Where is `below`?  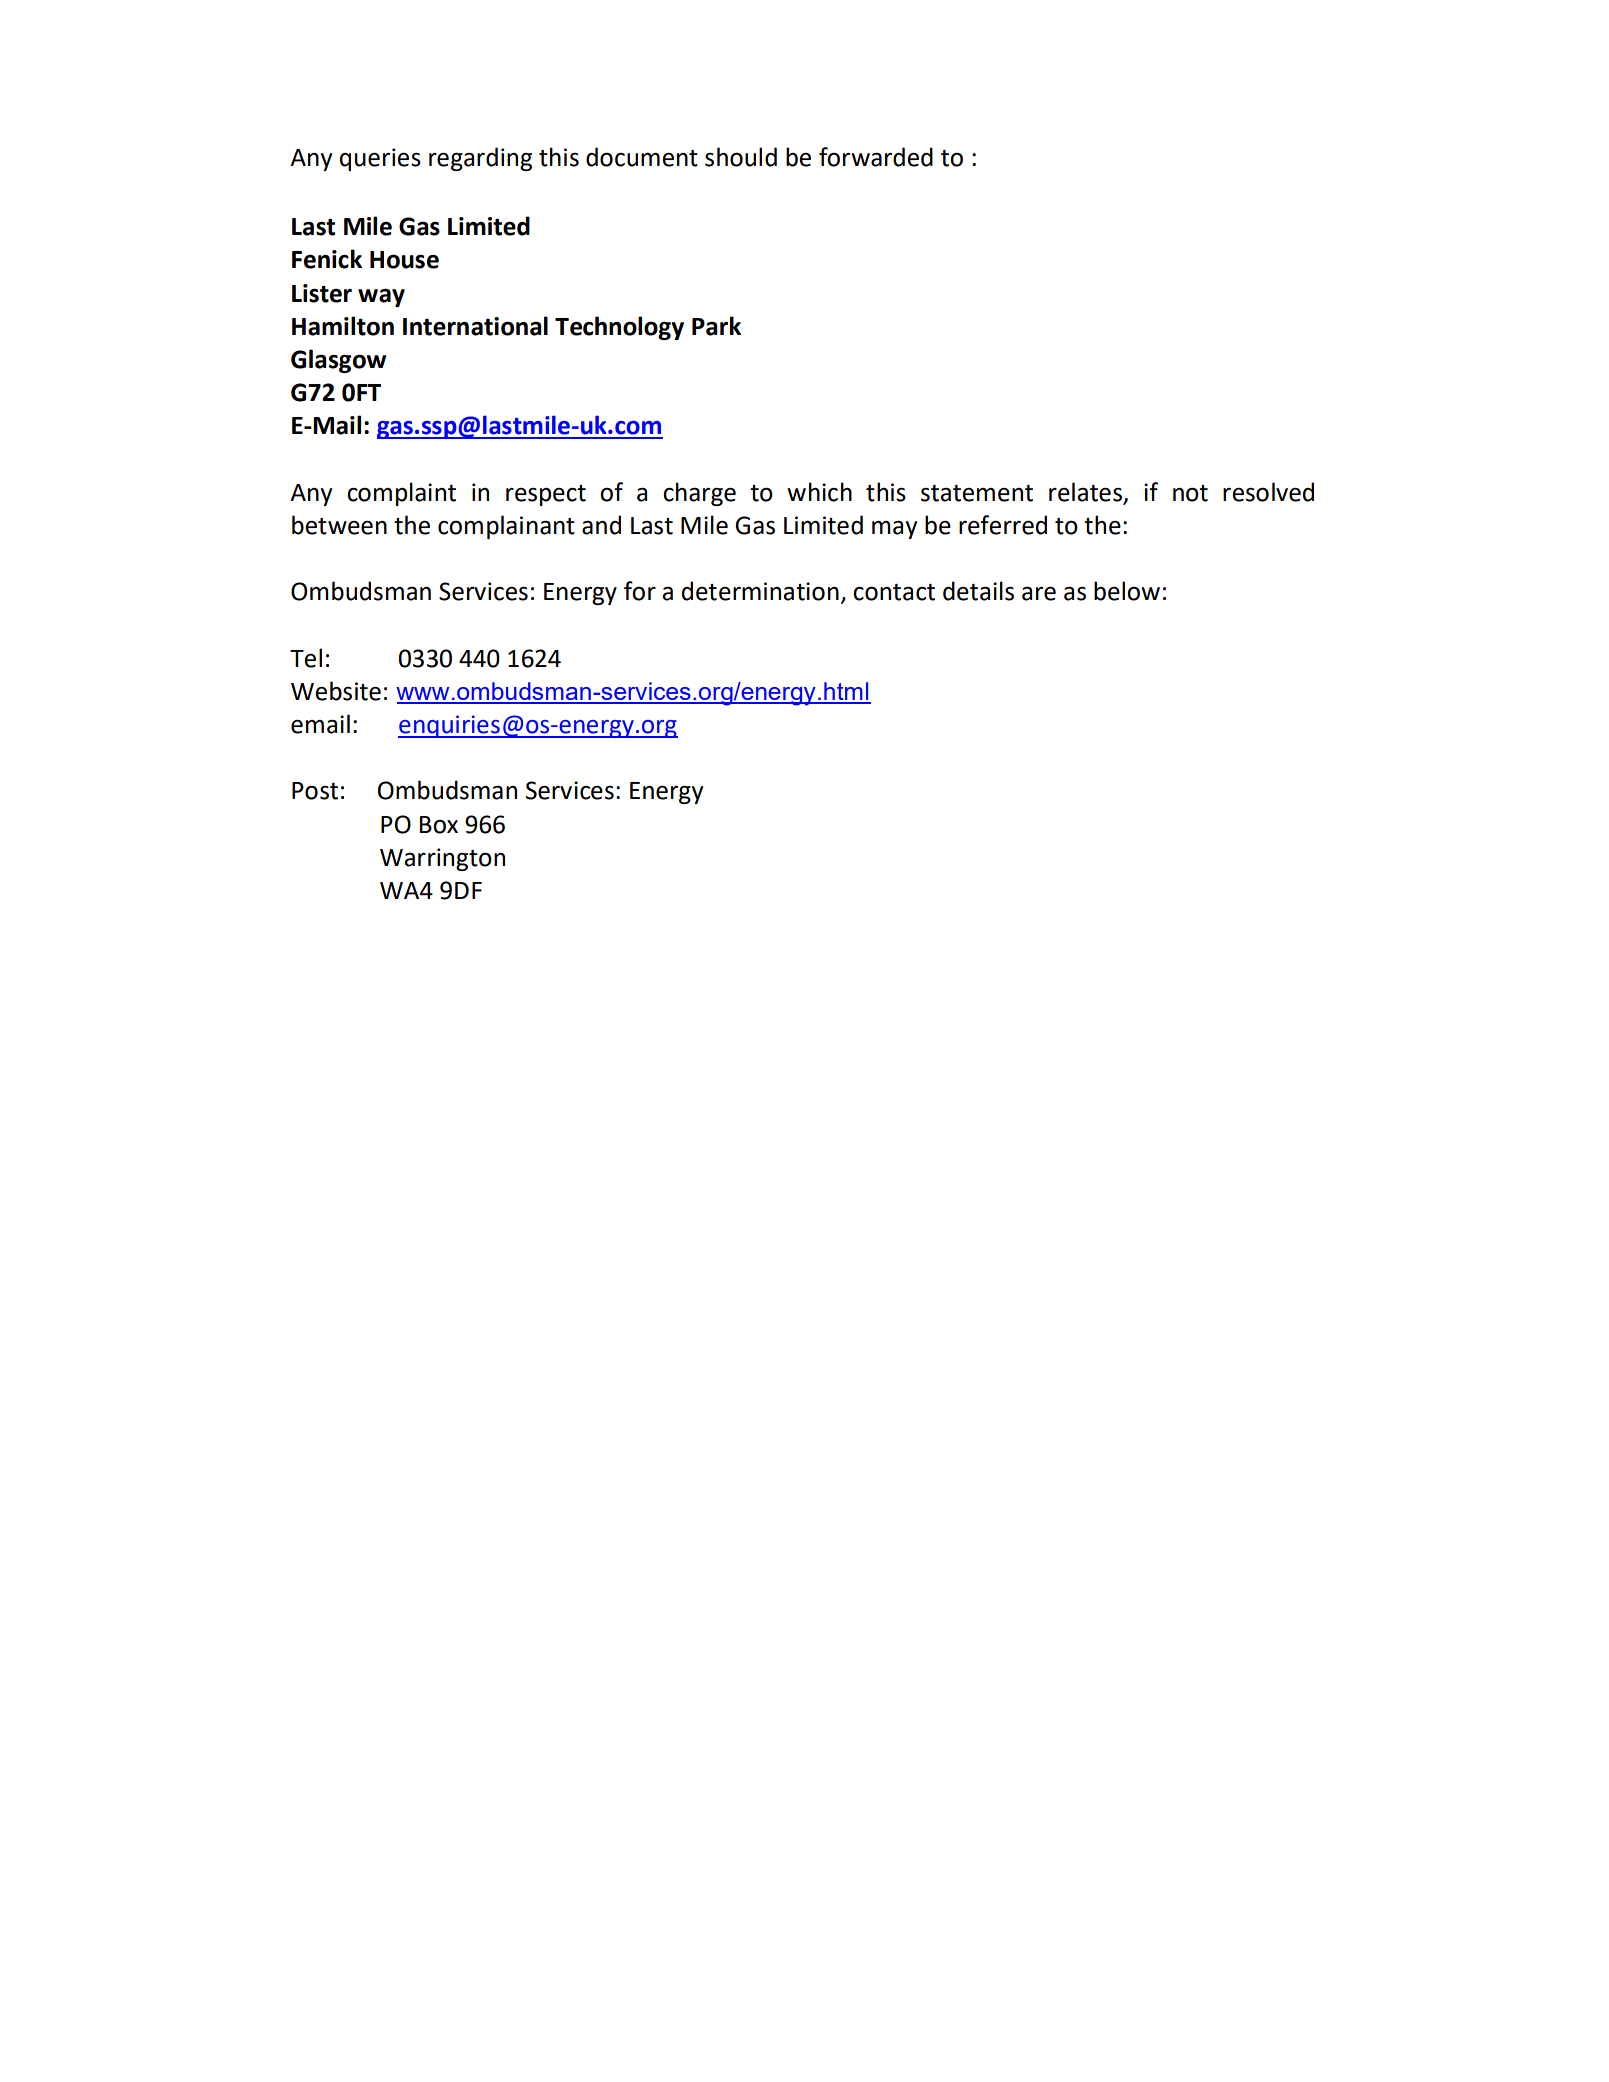
below is located at coordinates (1127, 591).
